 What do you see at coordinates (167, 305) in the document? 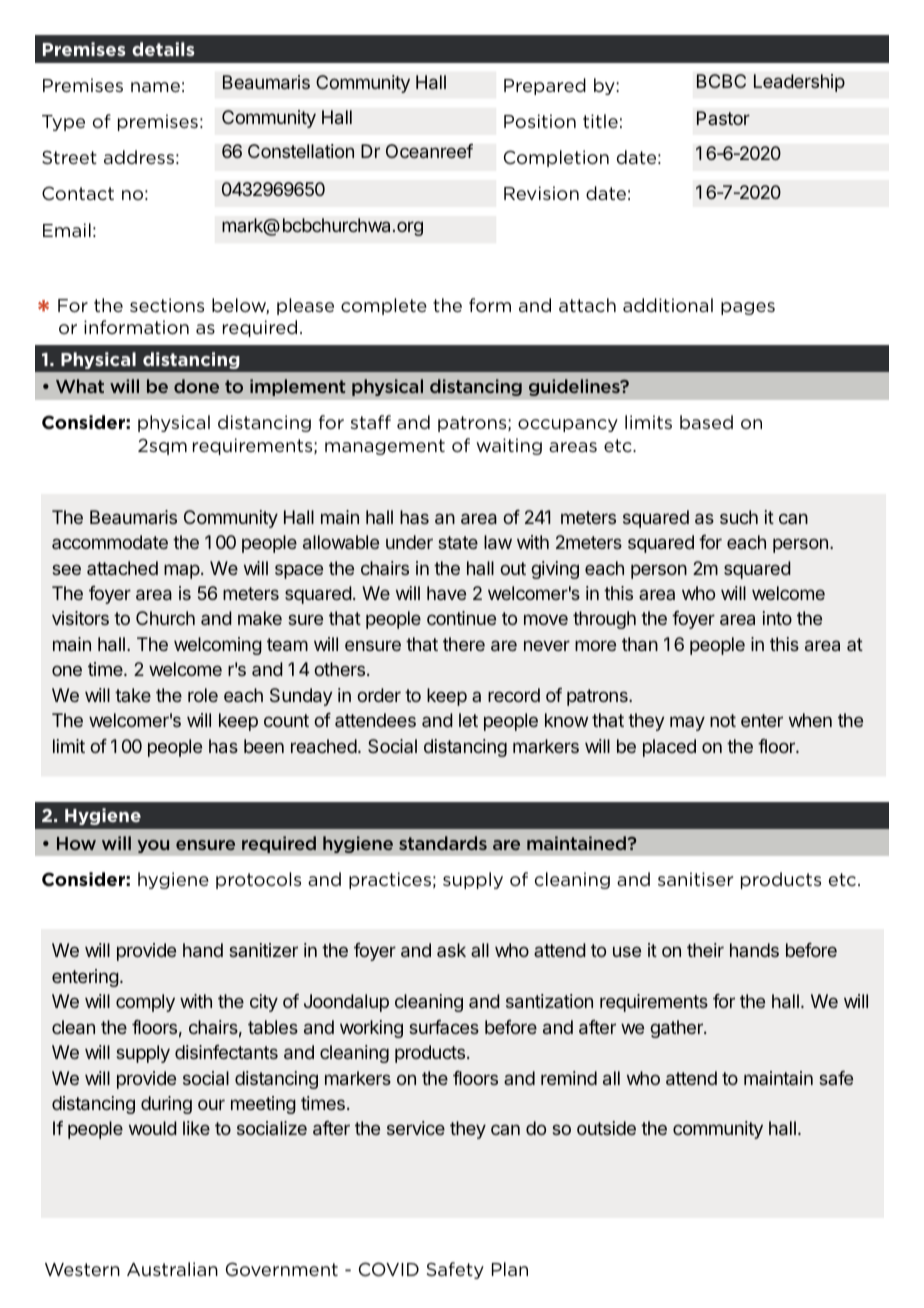
I see `sections` at bounding box center [167, 305].
